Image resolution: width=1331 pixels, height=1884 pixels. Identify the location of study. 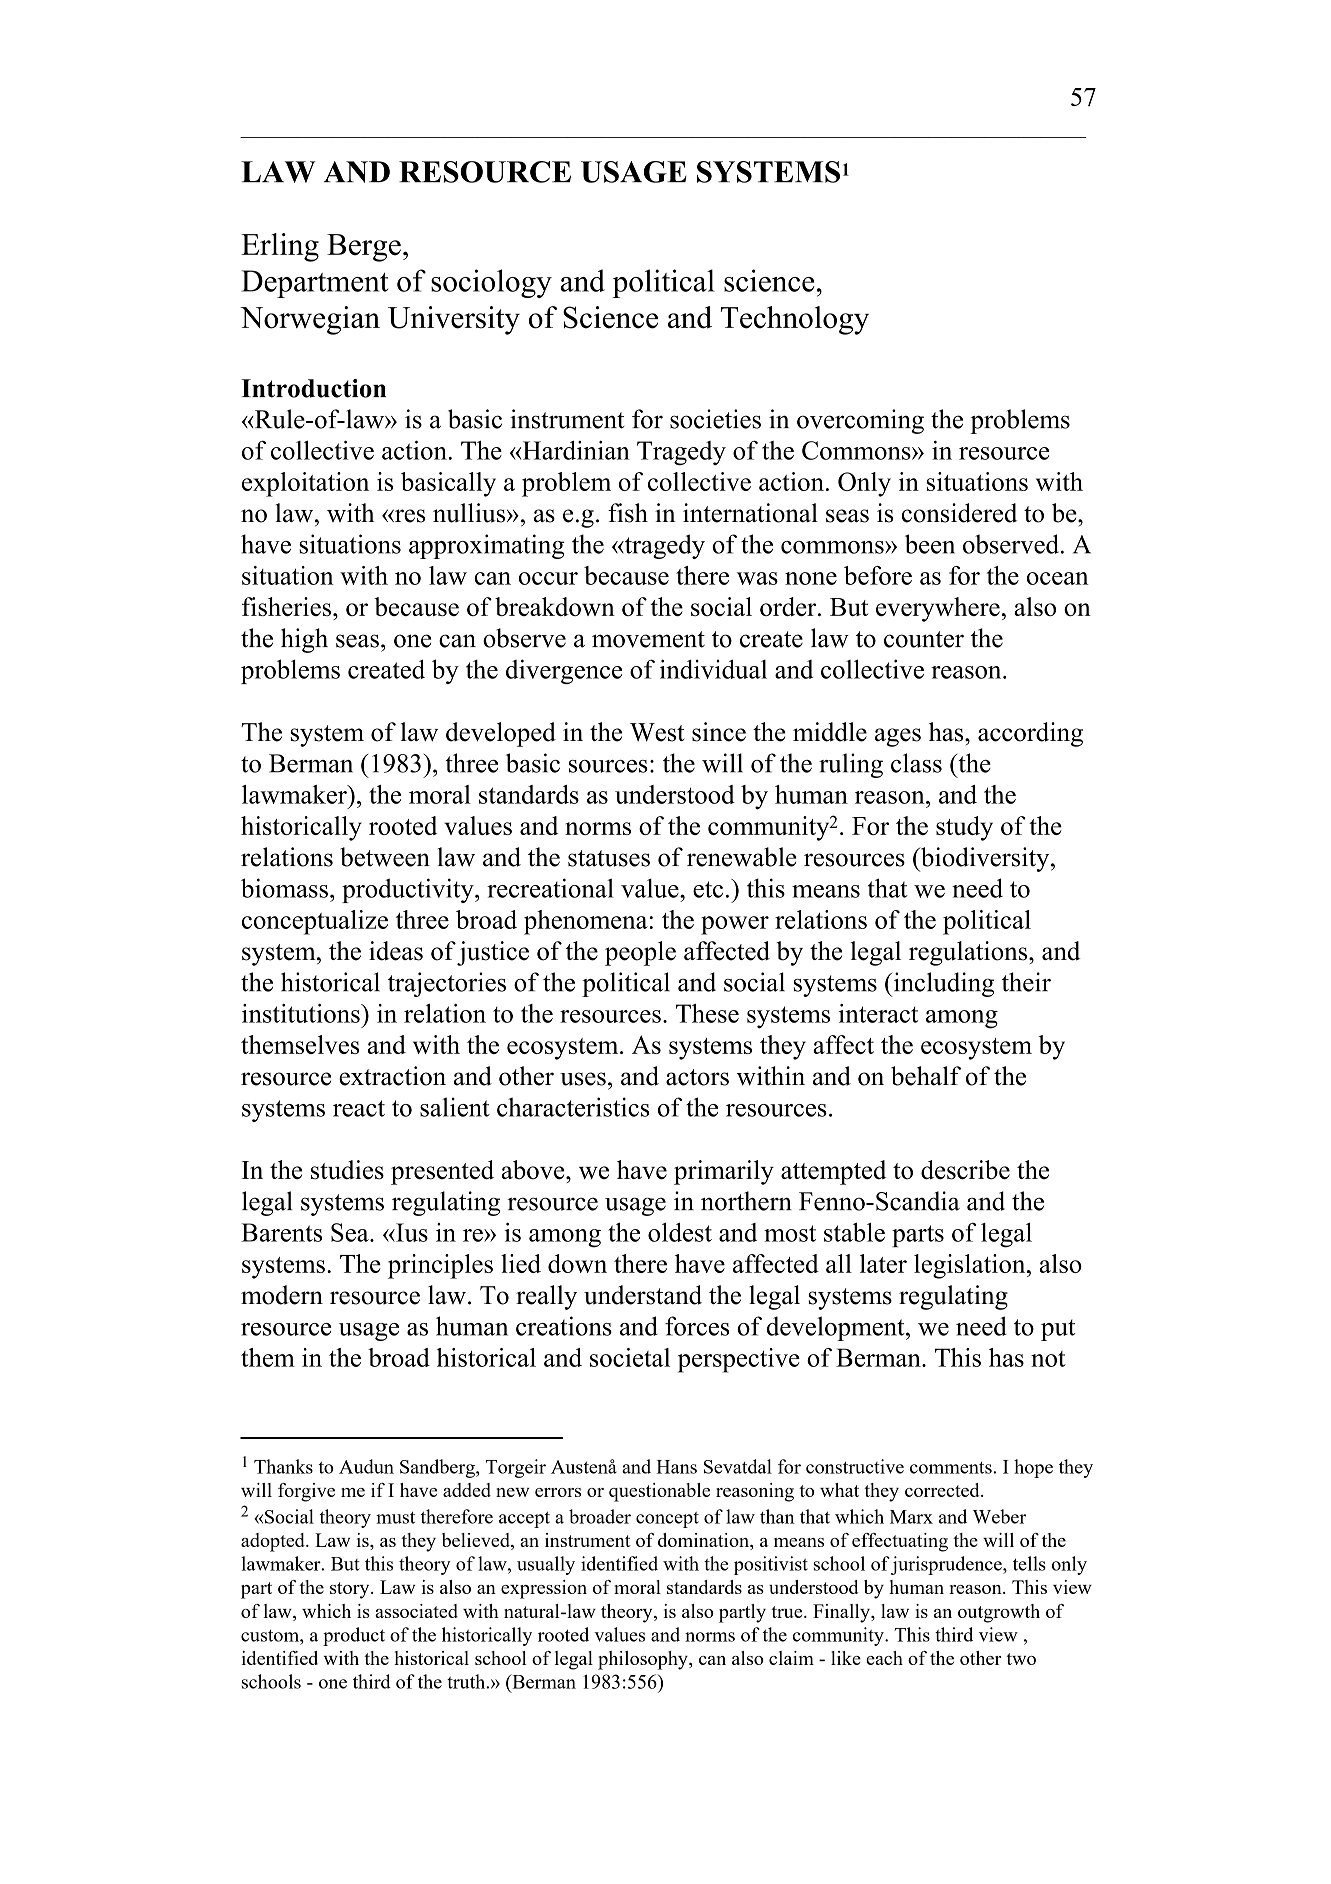
(964, 828).
